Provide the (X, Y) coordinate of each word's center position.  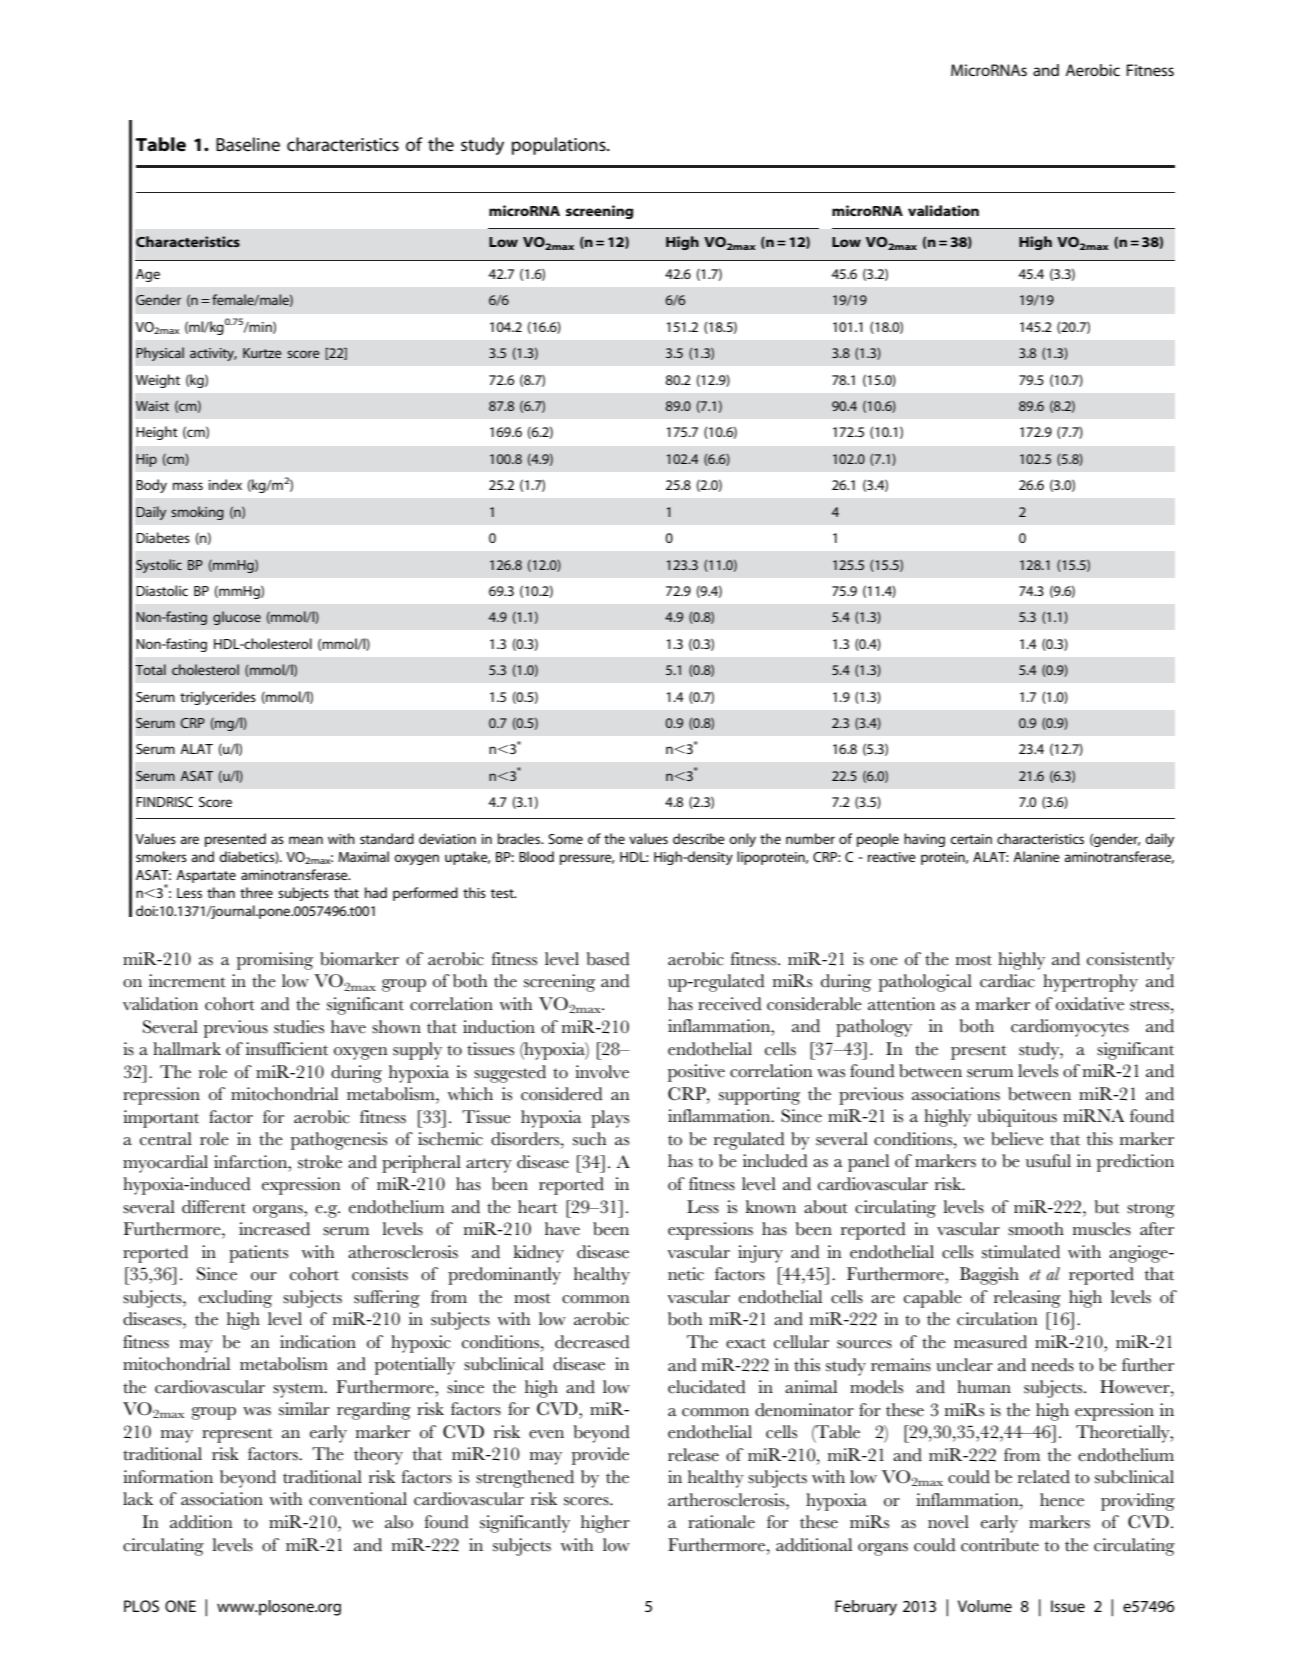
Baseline (248, 144)
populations (560, 146)
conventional (358, 1499)
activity (213, 354)
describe (699, 838)
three (256, 892)
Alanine (1036, 856)
